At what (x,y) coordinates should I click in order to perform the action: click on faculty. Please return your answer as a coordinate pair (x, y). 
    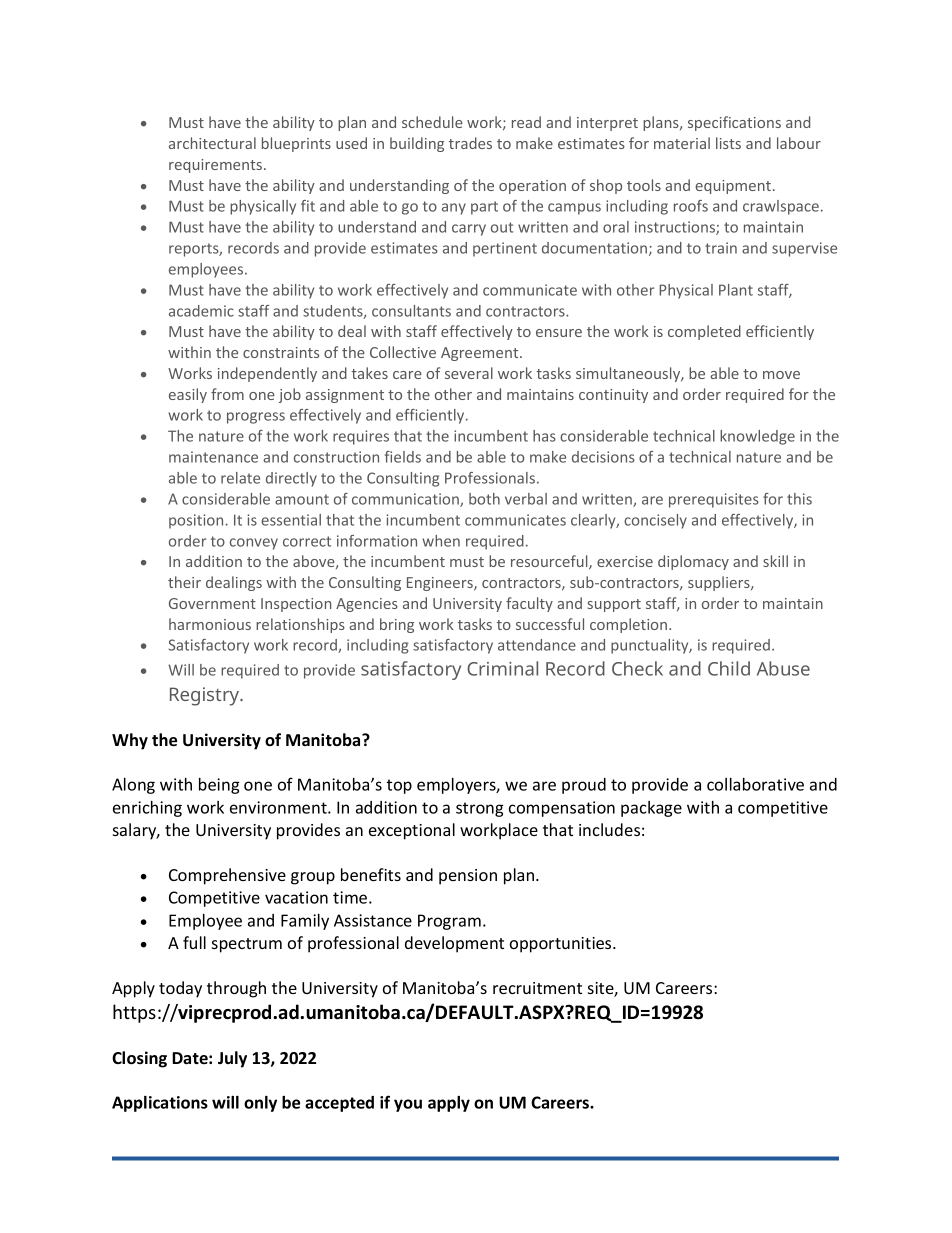
    Looking at the image, I should click on (529, 604).
